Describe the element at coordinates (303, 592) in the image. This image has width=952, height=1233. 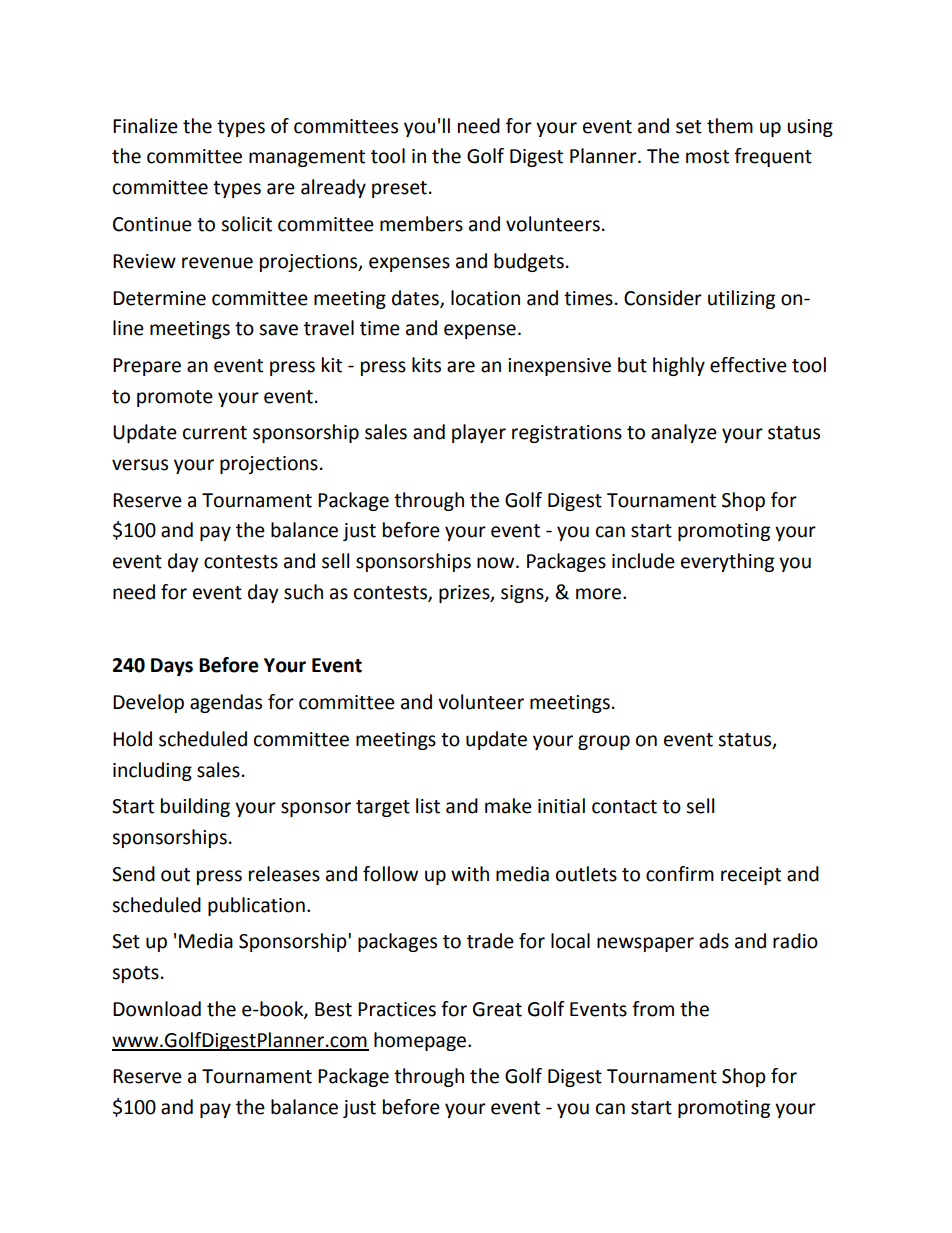
I see `such` at that location.
